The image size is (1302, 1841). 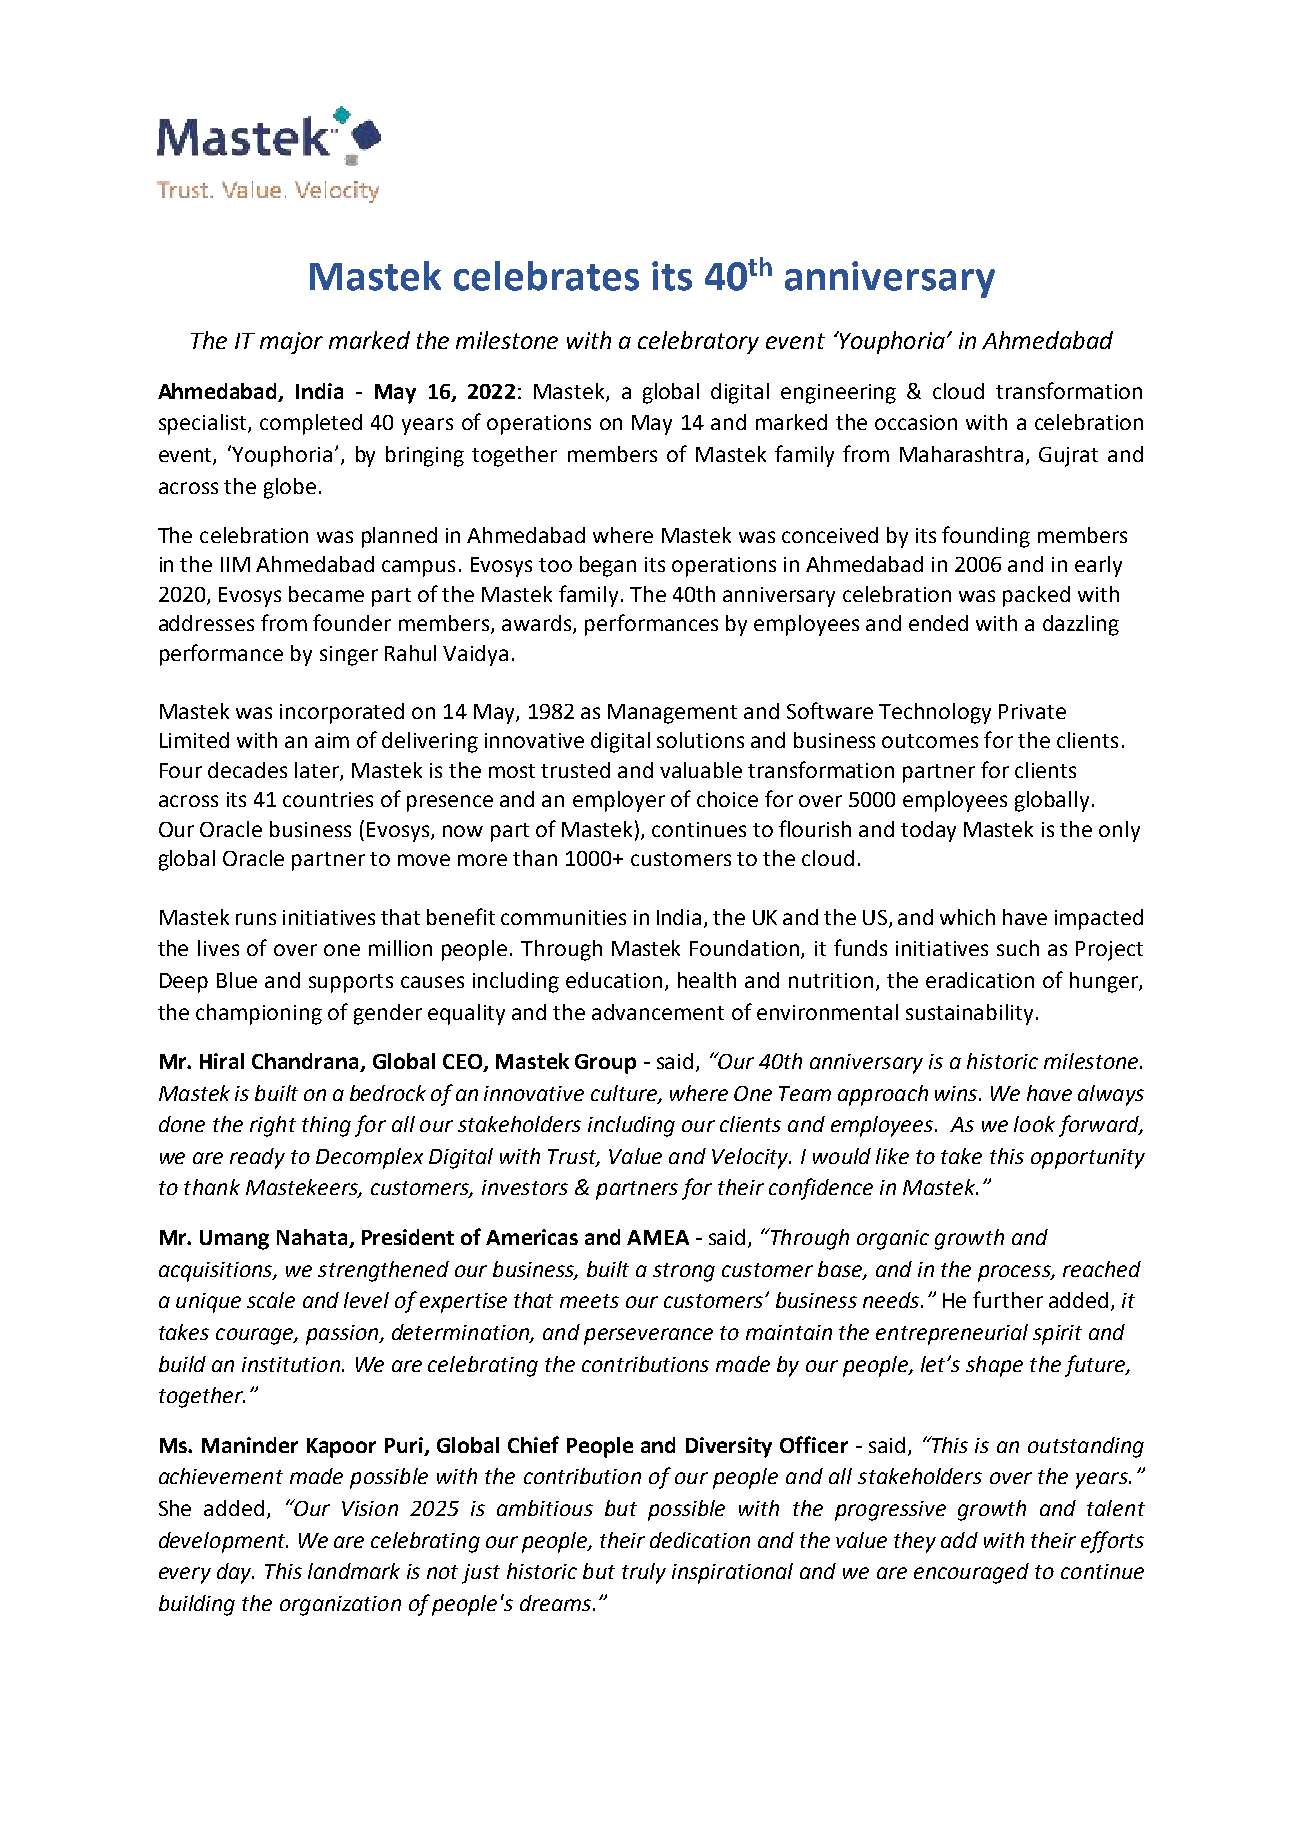 What do you see at coordinates (698, 342) in the screenshot?
I see `celebratory` at bounding box center [698, 342].
